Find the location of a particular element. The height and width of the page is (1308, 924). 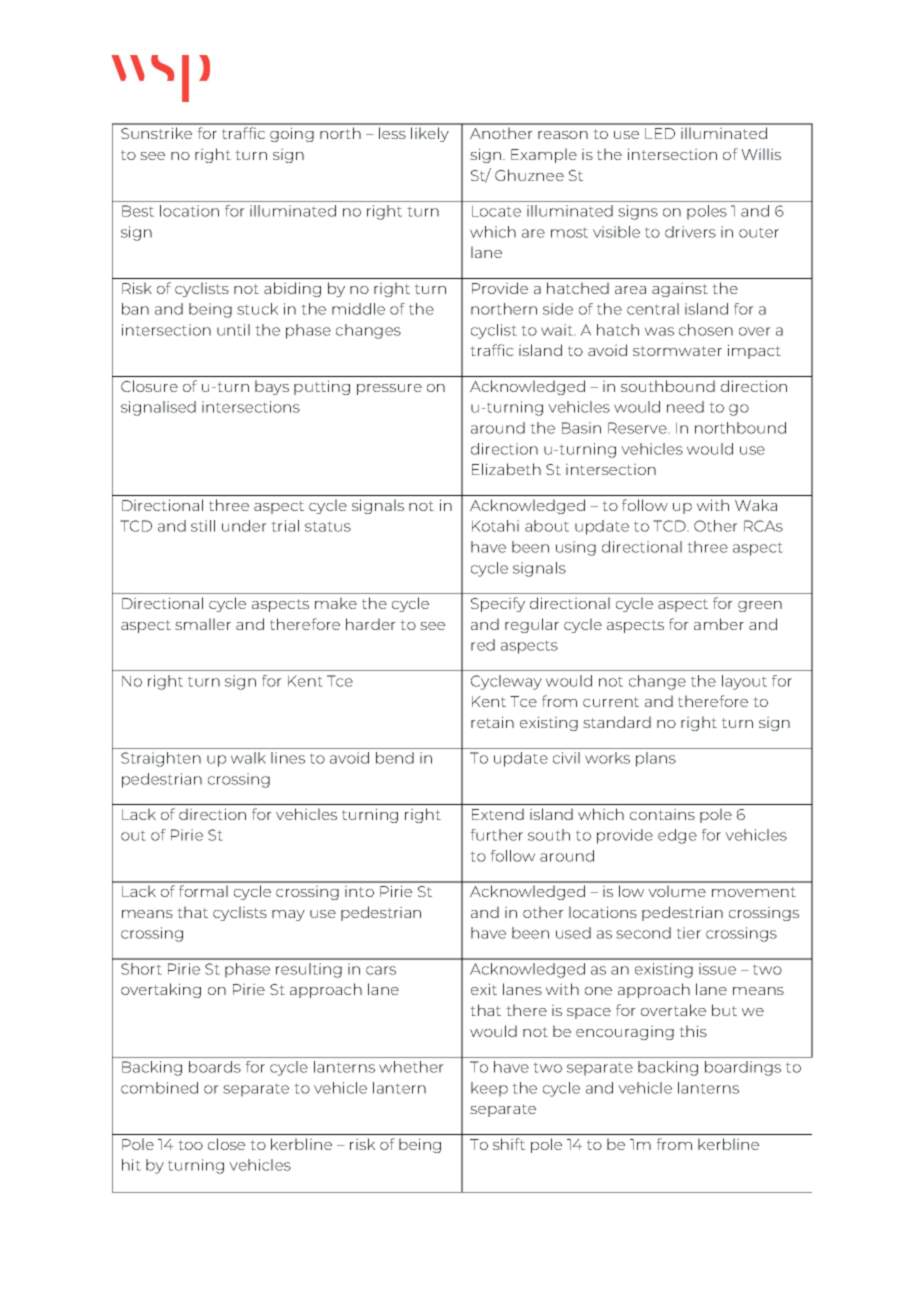

smaller is located at coordinates (203, 624).
